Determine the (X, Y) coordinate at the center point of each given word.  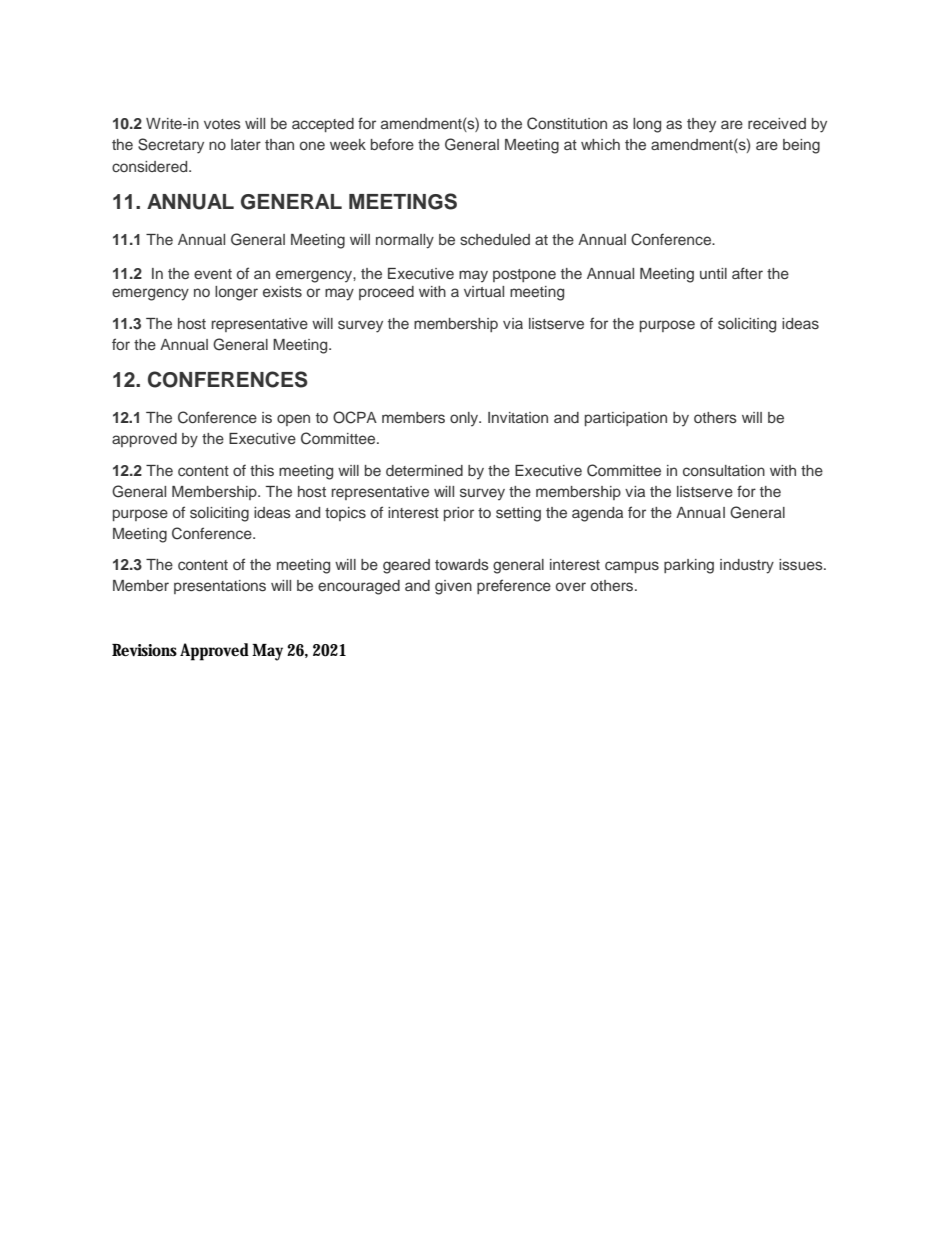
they (701, 125)
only (465, 419)
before (392, 144)
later (246, 144)
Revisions (144, 650)
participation (626, 419)
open (293, 420)
